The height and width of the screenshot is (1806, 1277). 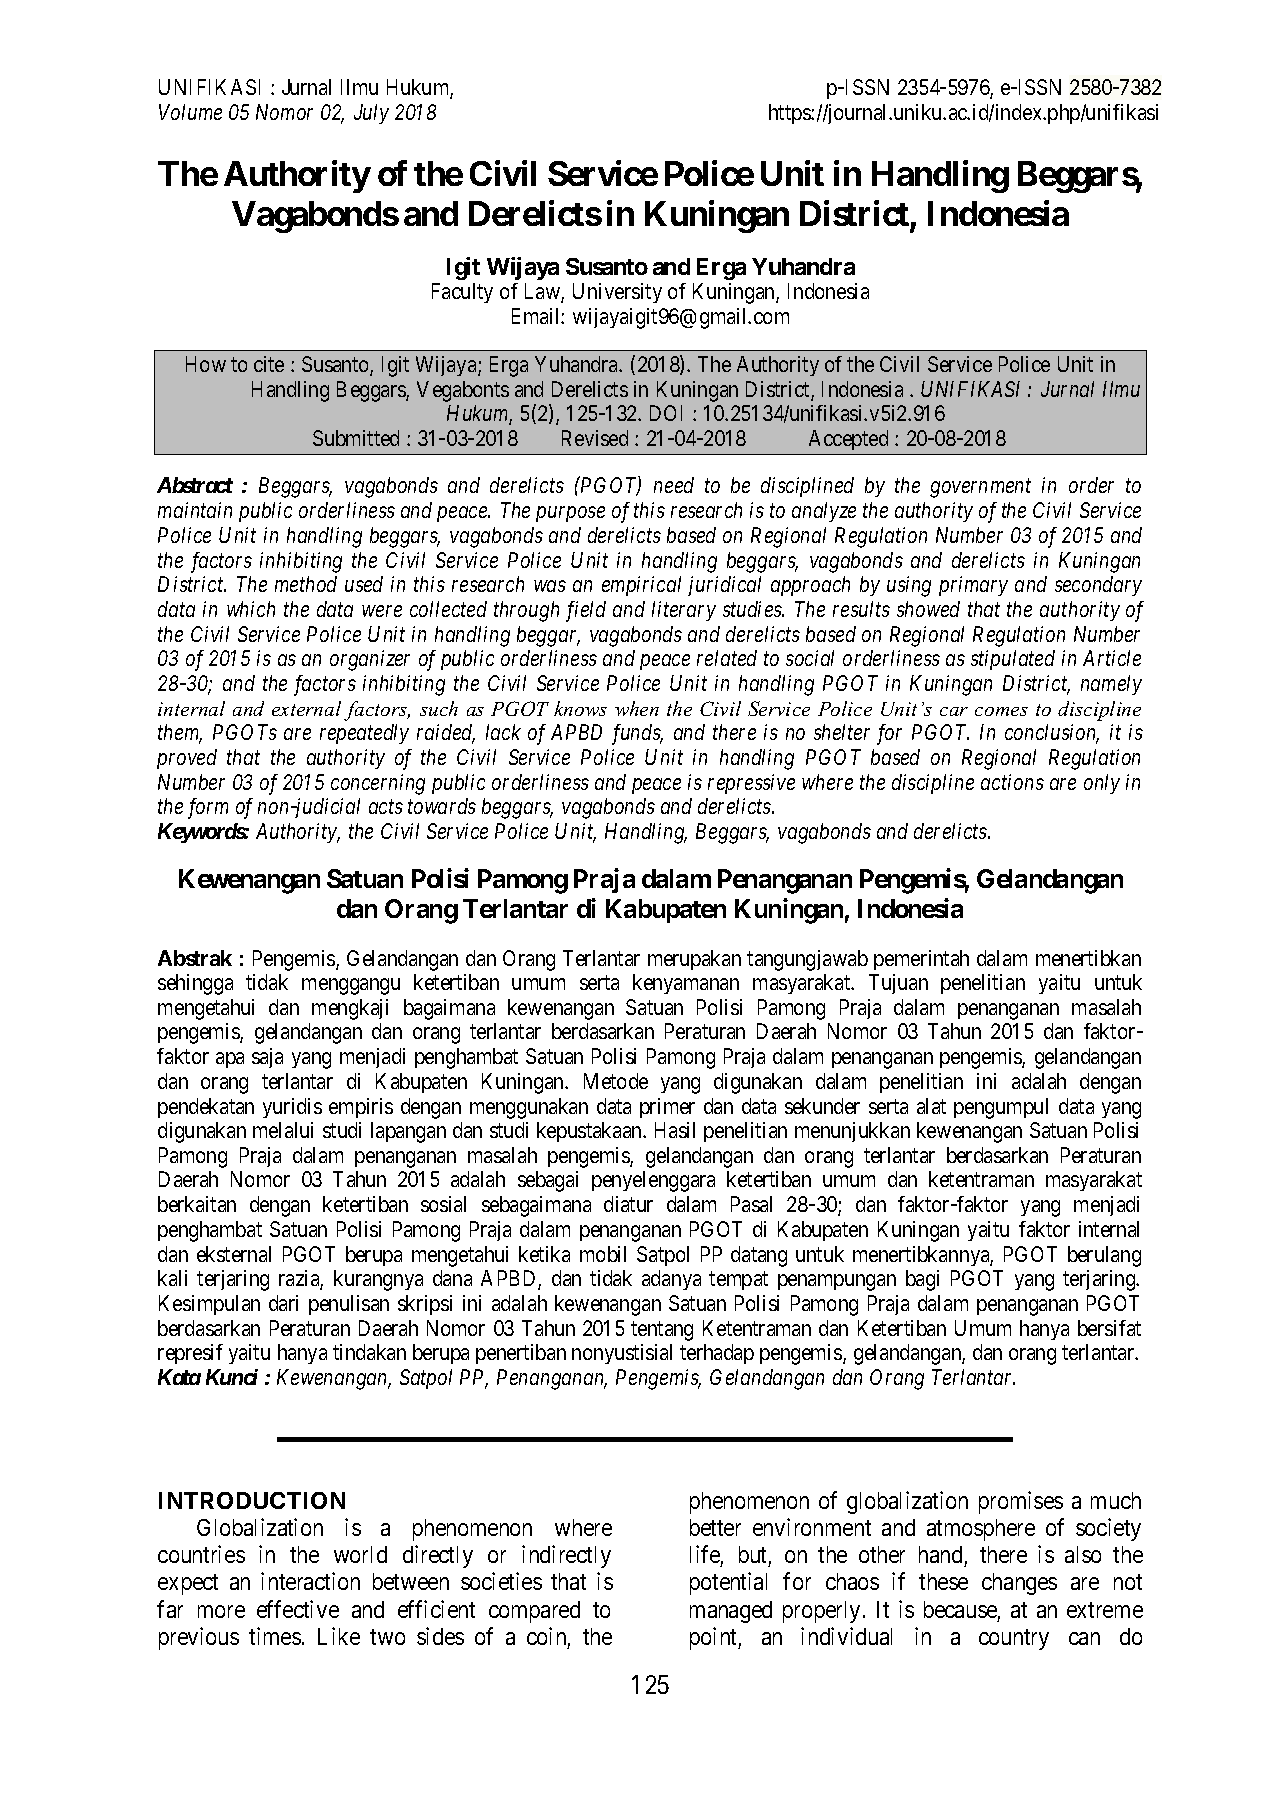 I want to click on University, so click(x=617, y=293).
